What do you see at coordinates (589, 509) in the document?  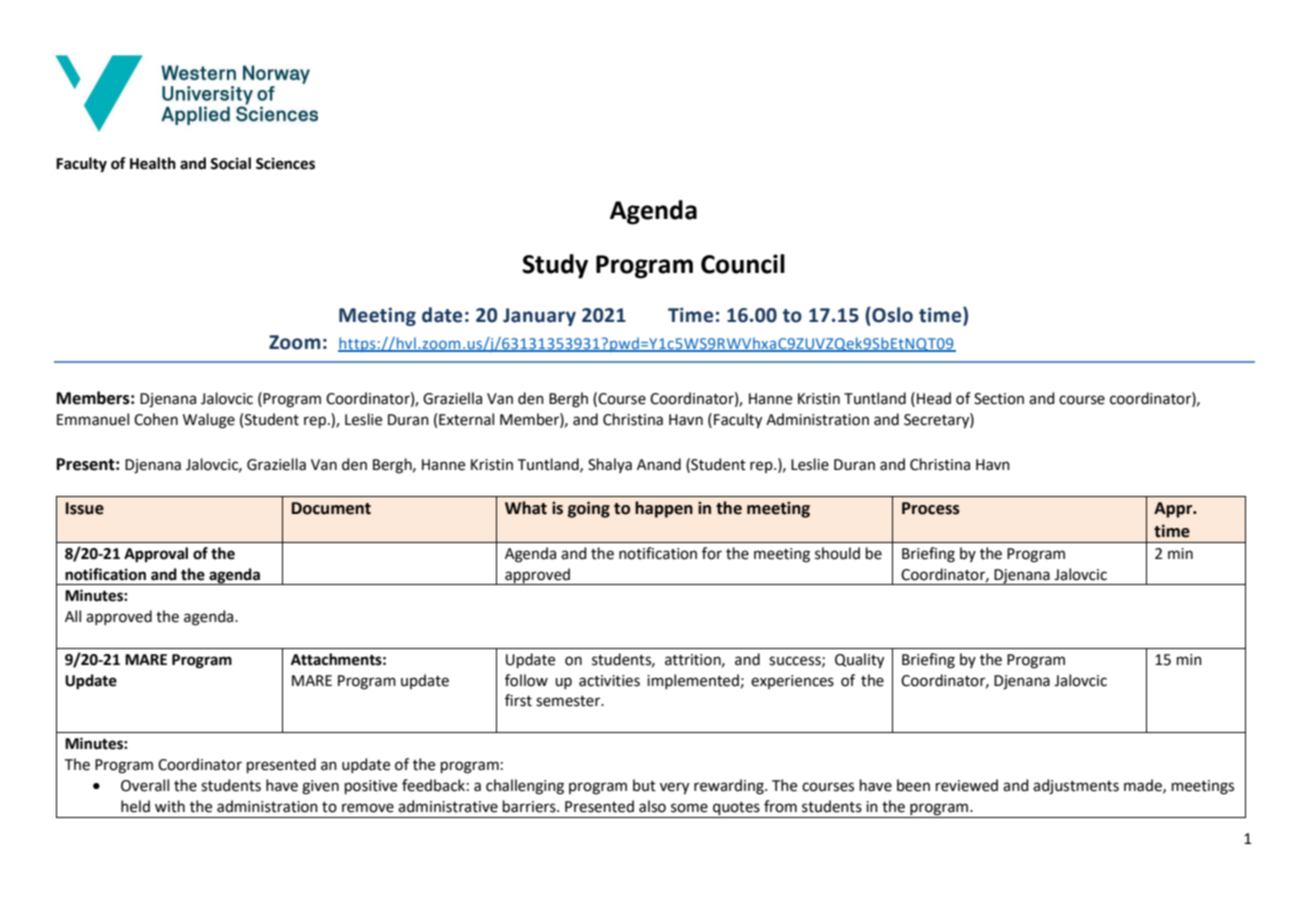 I see `going` at bounding box center [589, 509].
